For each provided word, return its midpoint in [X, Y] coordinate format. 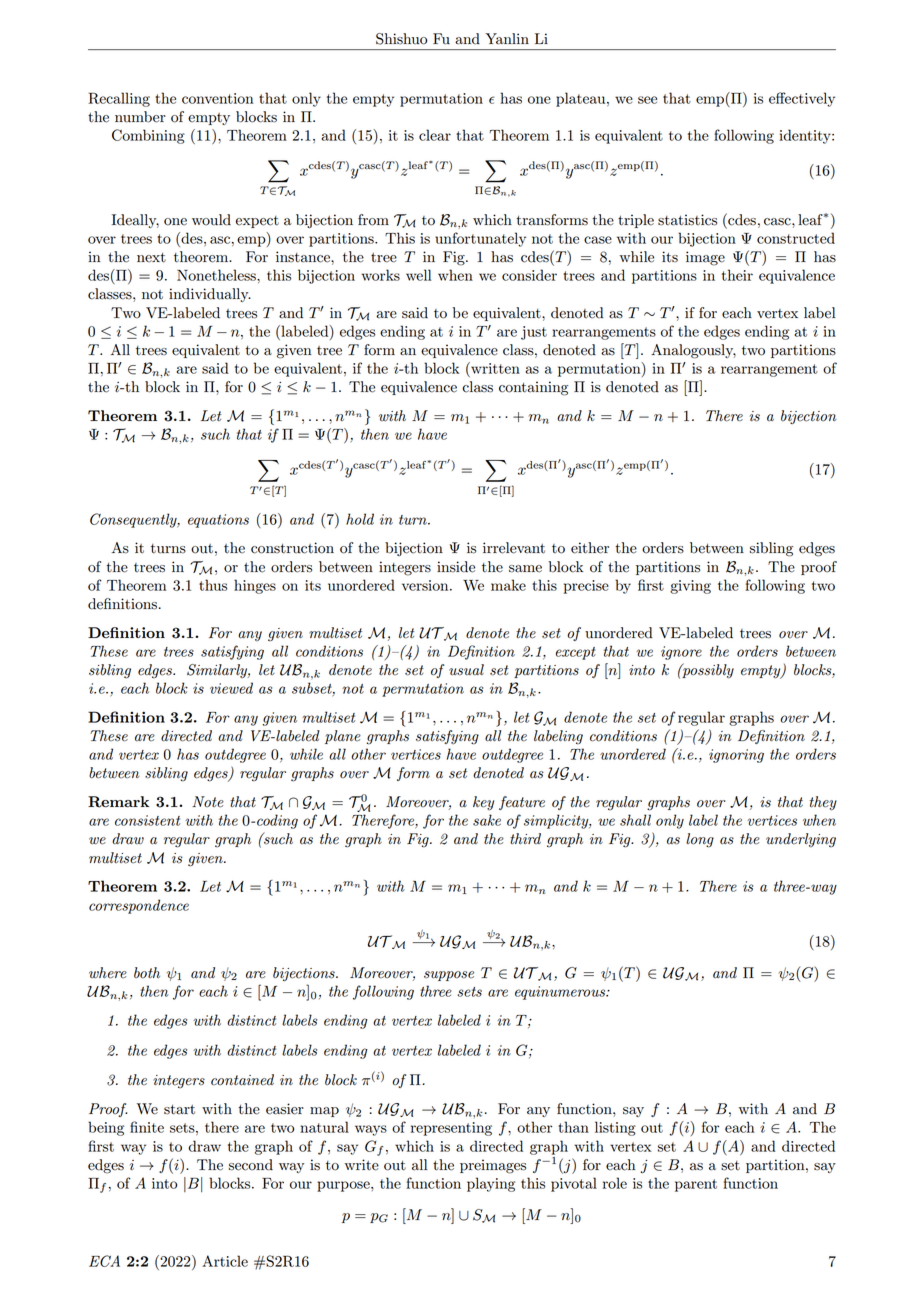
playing [491, 1184]
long [700, 840]
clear [435, 135]
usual [466, 670]
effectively [802, 99]
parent [696, 1185]
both [147, 973]
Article [225, 1261]
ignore [681, 653]
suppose [449, 976]
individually [210, 295]
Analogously [693, 351]
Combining [148, 136]
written [494, 368]
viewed [231, 688]
